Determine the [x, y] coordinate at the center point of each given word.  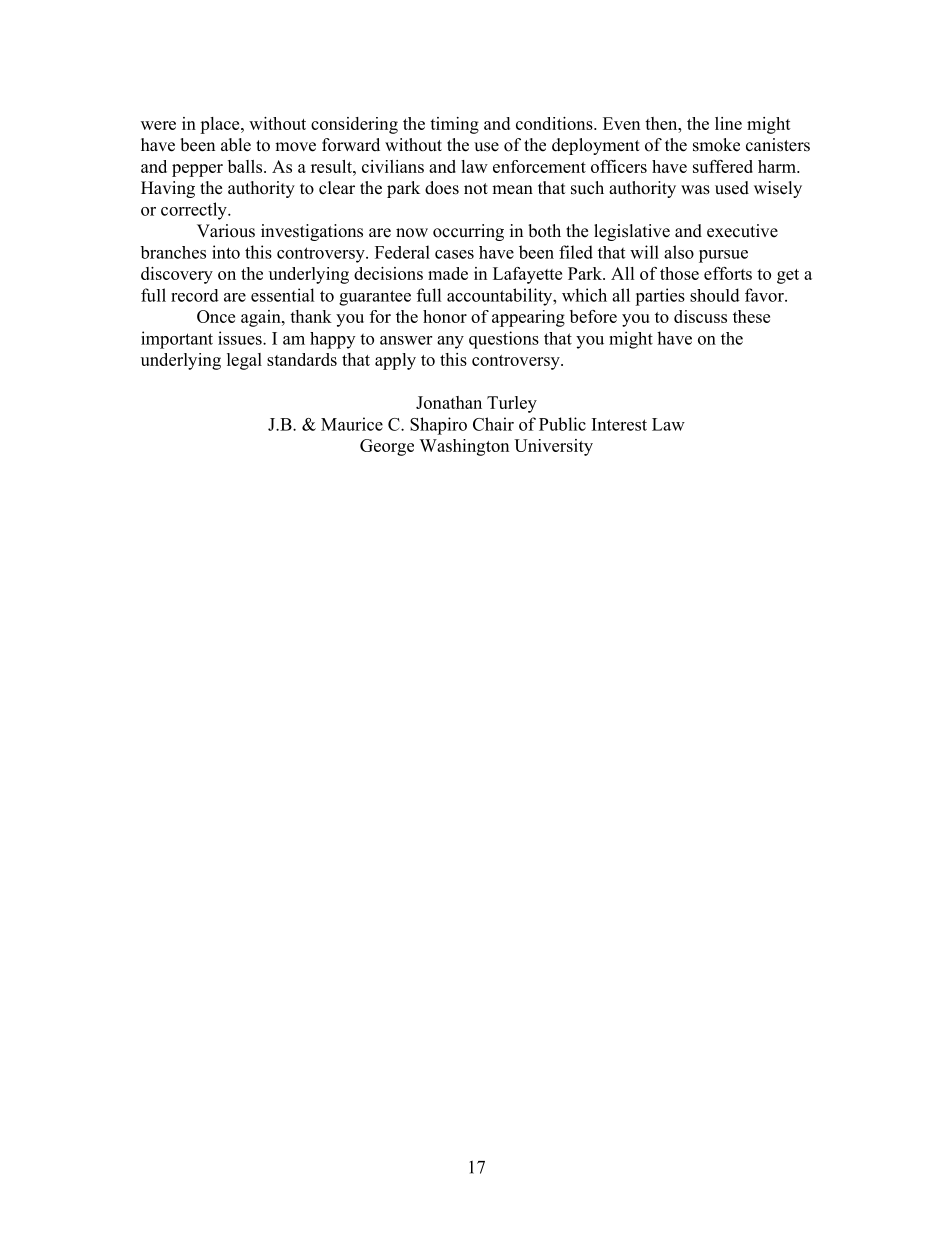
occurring [468, 232]
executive [742, 231]
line [728, 123]
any [450, 342]
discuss [700, 316]
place [221, 125]
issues [241, 338]
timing [454, 125]
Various [226, 231]
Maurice [352, 424]
